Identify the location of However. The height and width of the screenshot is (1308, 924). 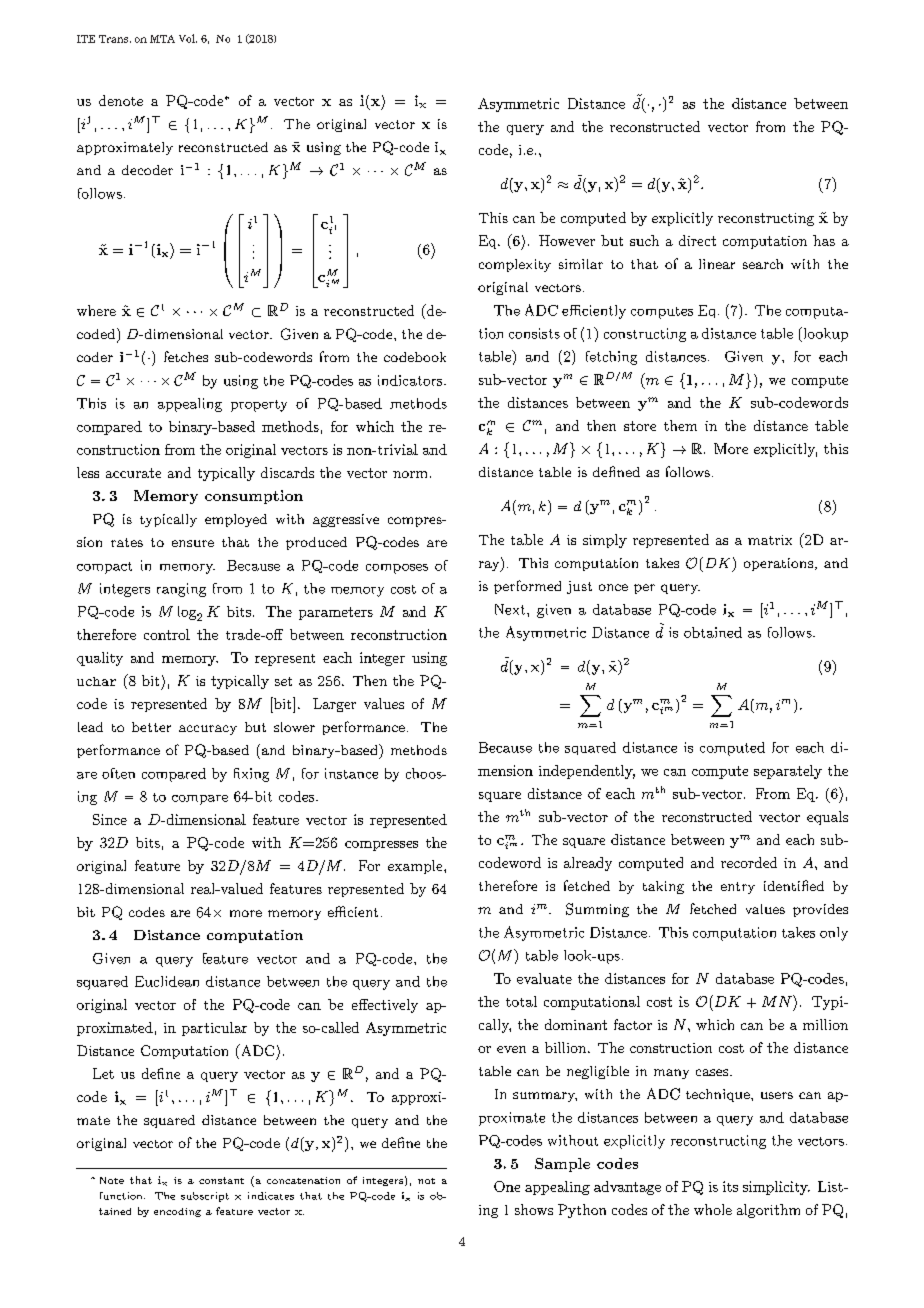
(567, 240).
